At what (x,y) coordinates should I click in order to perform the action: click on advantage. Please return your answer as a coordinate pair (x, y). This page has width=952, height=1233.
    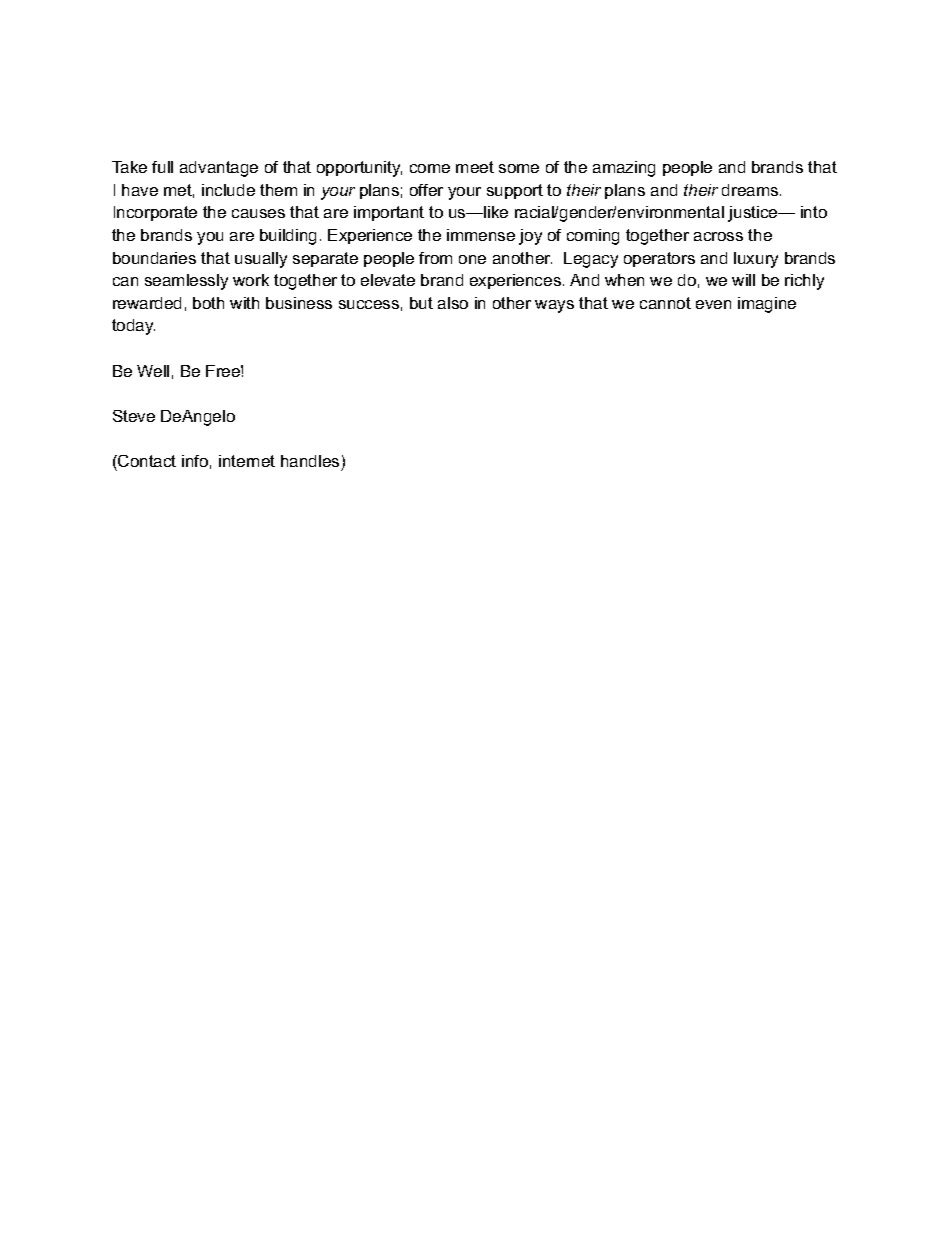
    Looking at the image, I should click on (219, 169).
